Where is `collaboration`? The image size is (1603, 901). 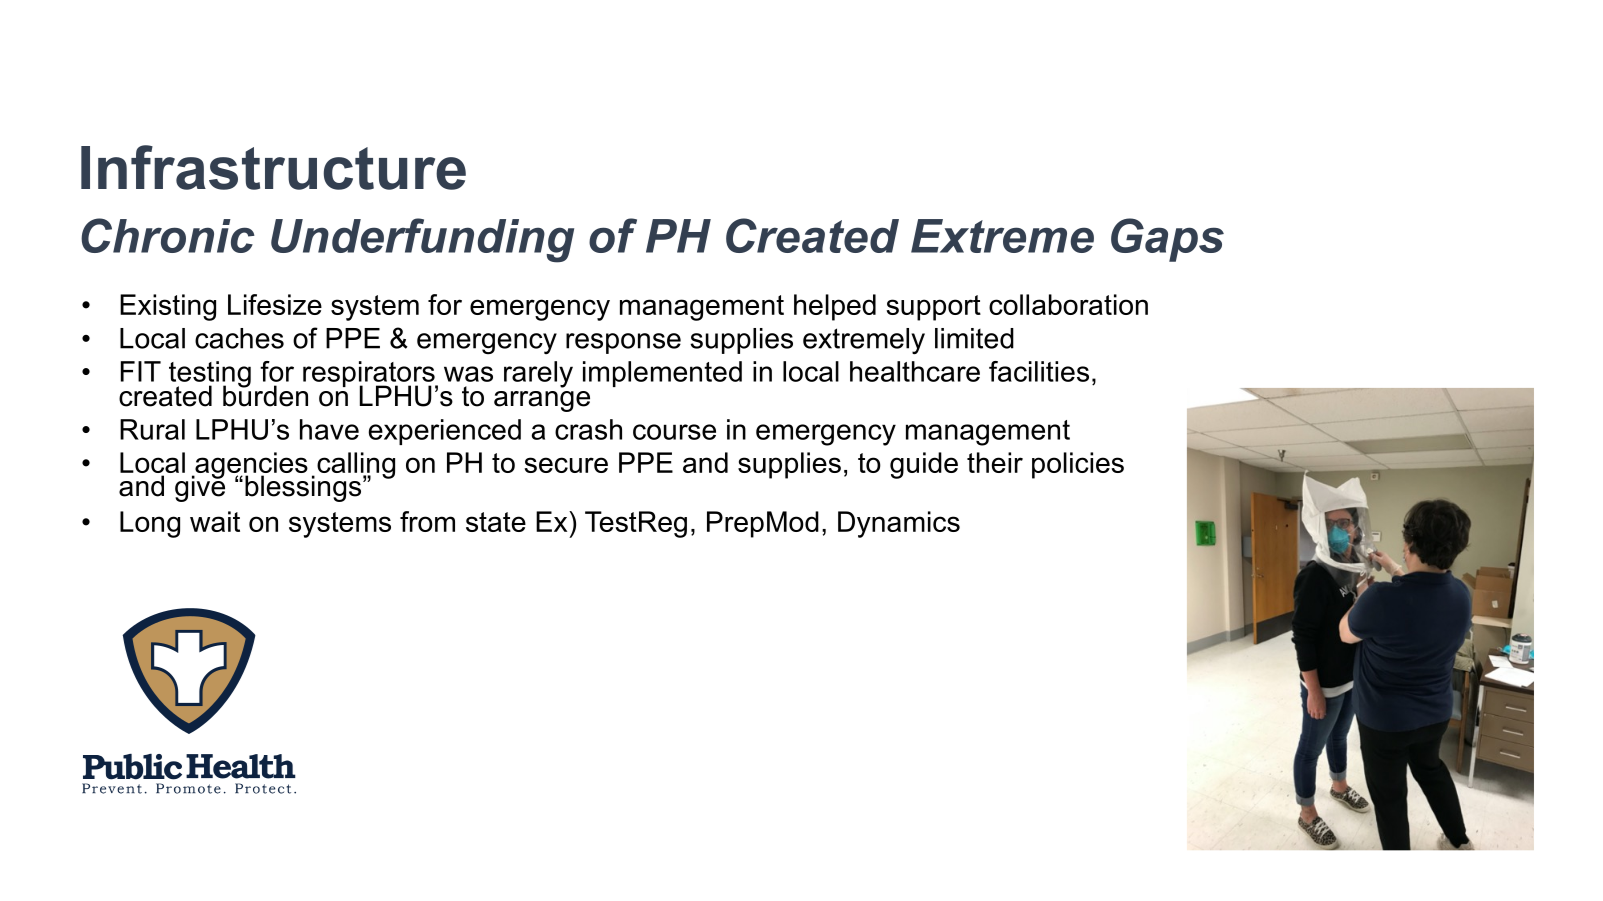
collaboration is located at coordinates (1068, 304).
